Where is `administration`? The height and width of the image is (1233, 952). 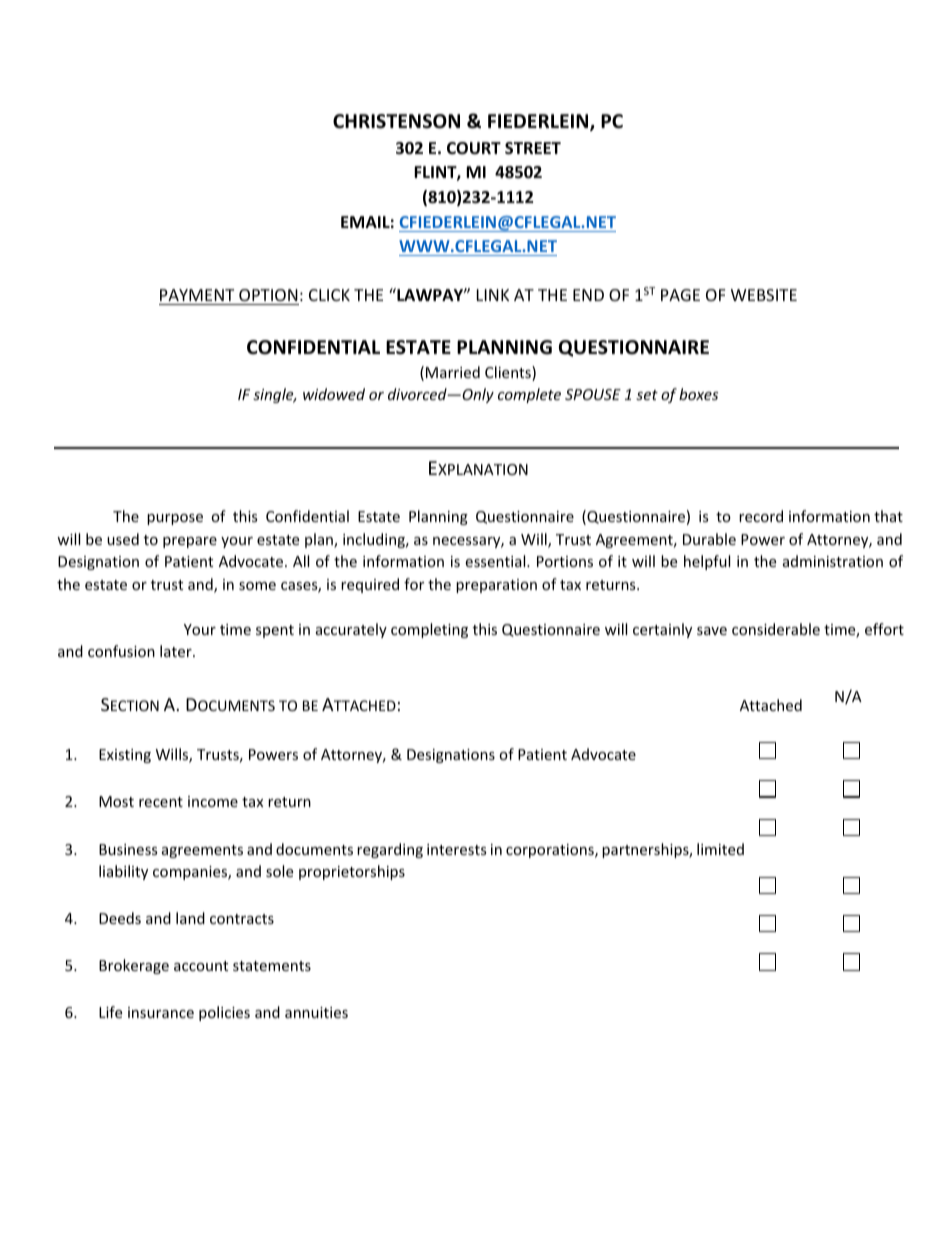 administration is located at coordinates (833, 561).
